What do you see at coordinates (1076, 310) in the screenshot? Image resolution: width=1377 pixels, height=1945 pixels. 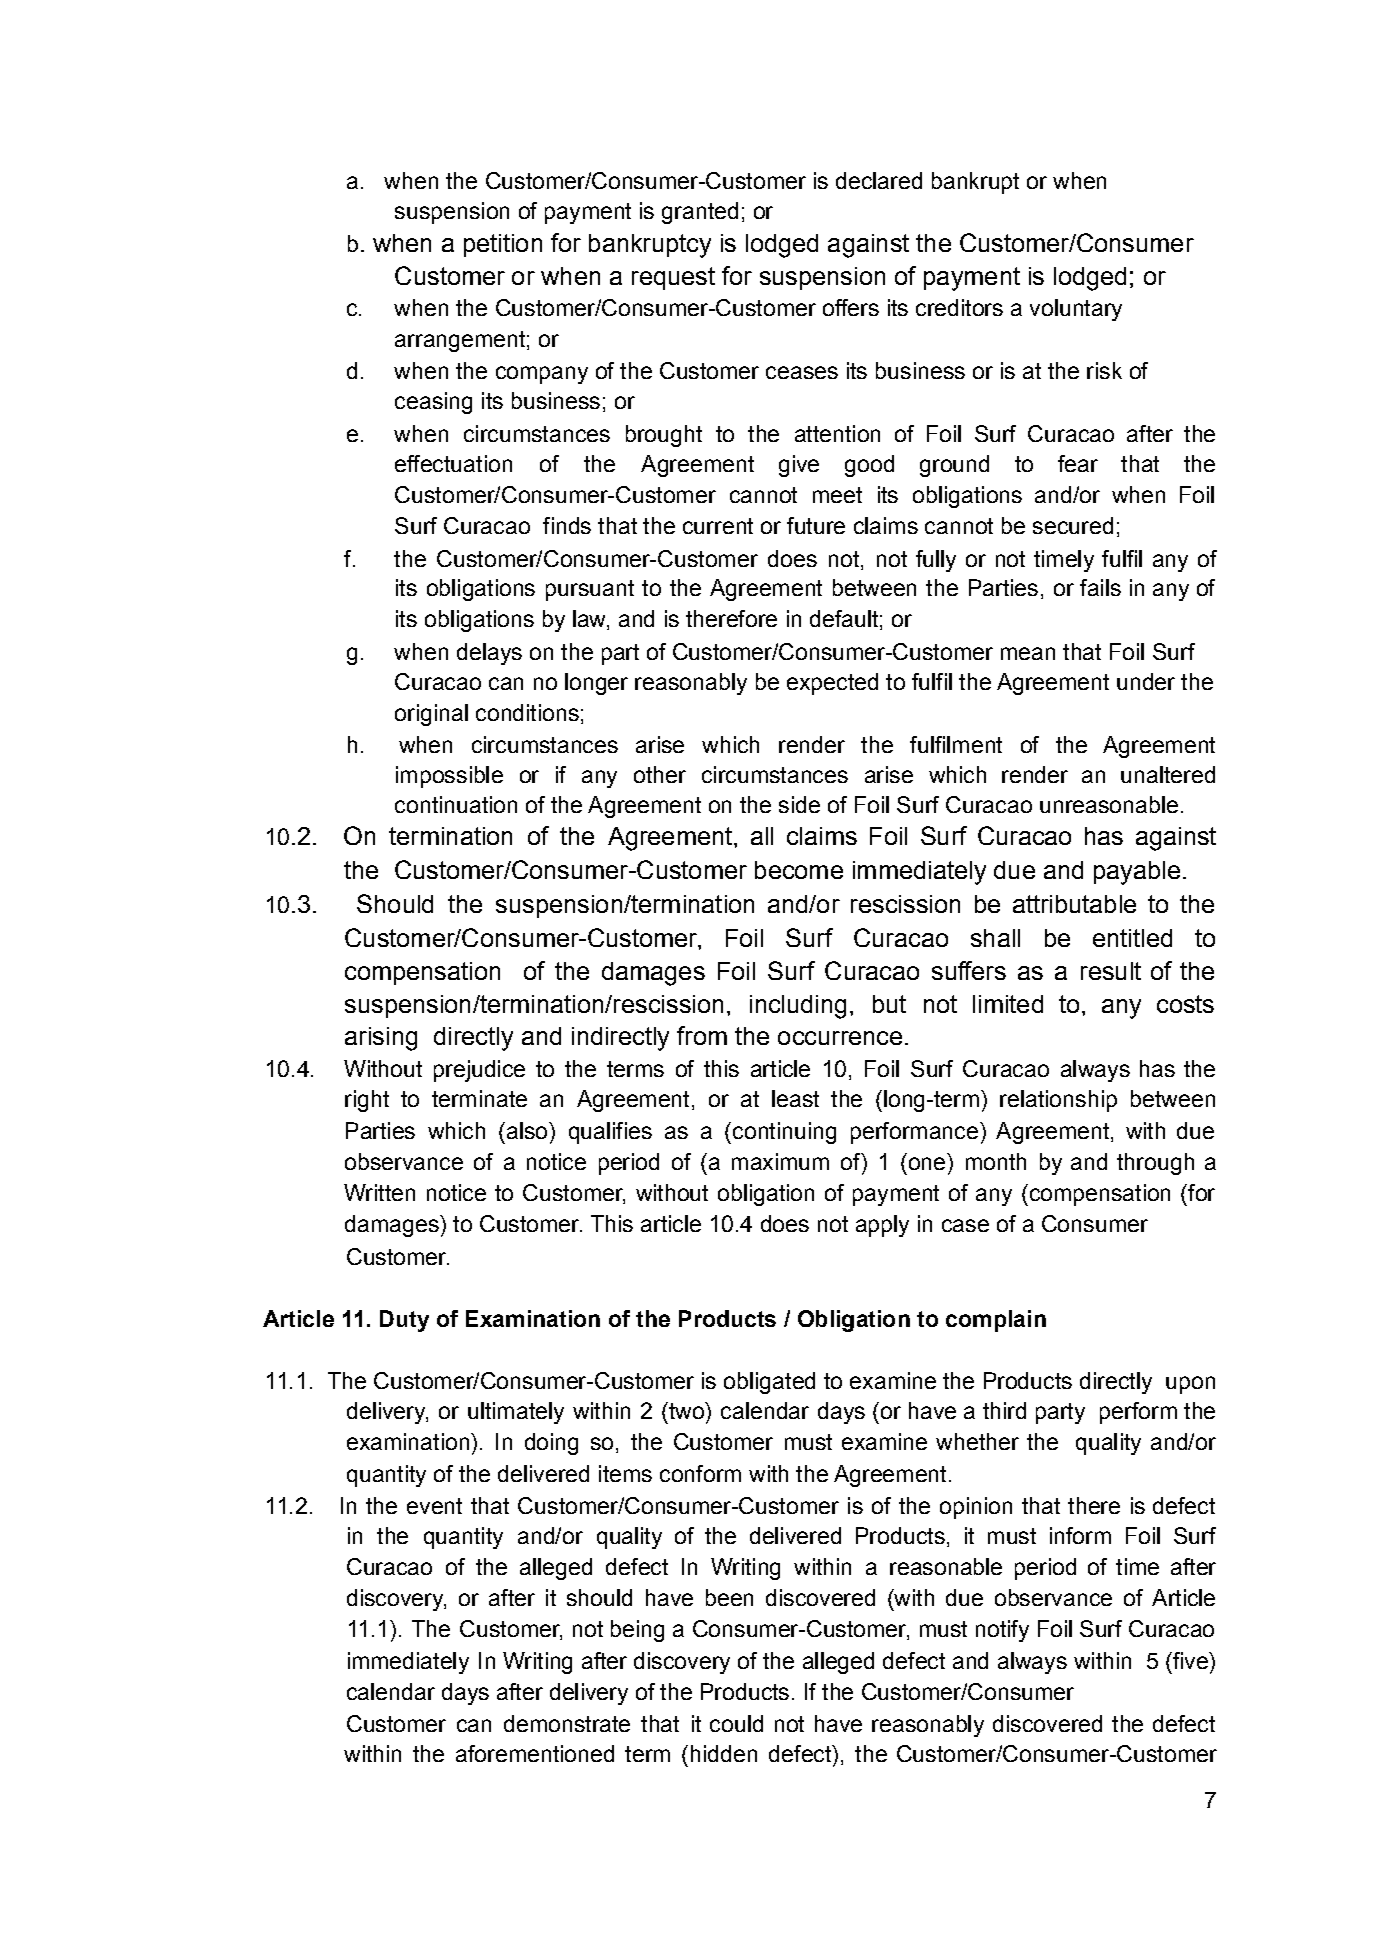 I see `voluntary` at bounding box center [1076, 310].
